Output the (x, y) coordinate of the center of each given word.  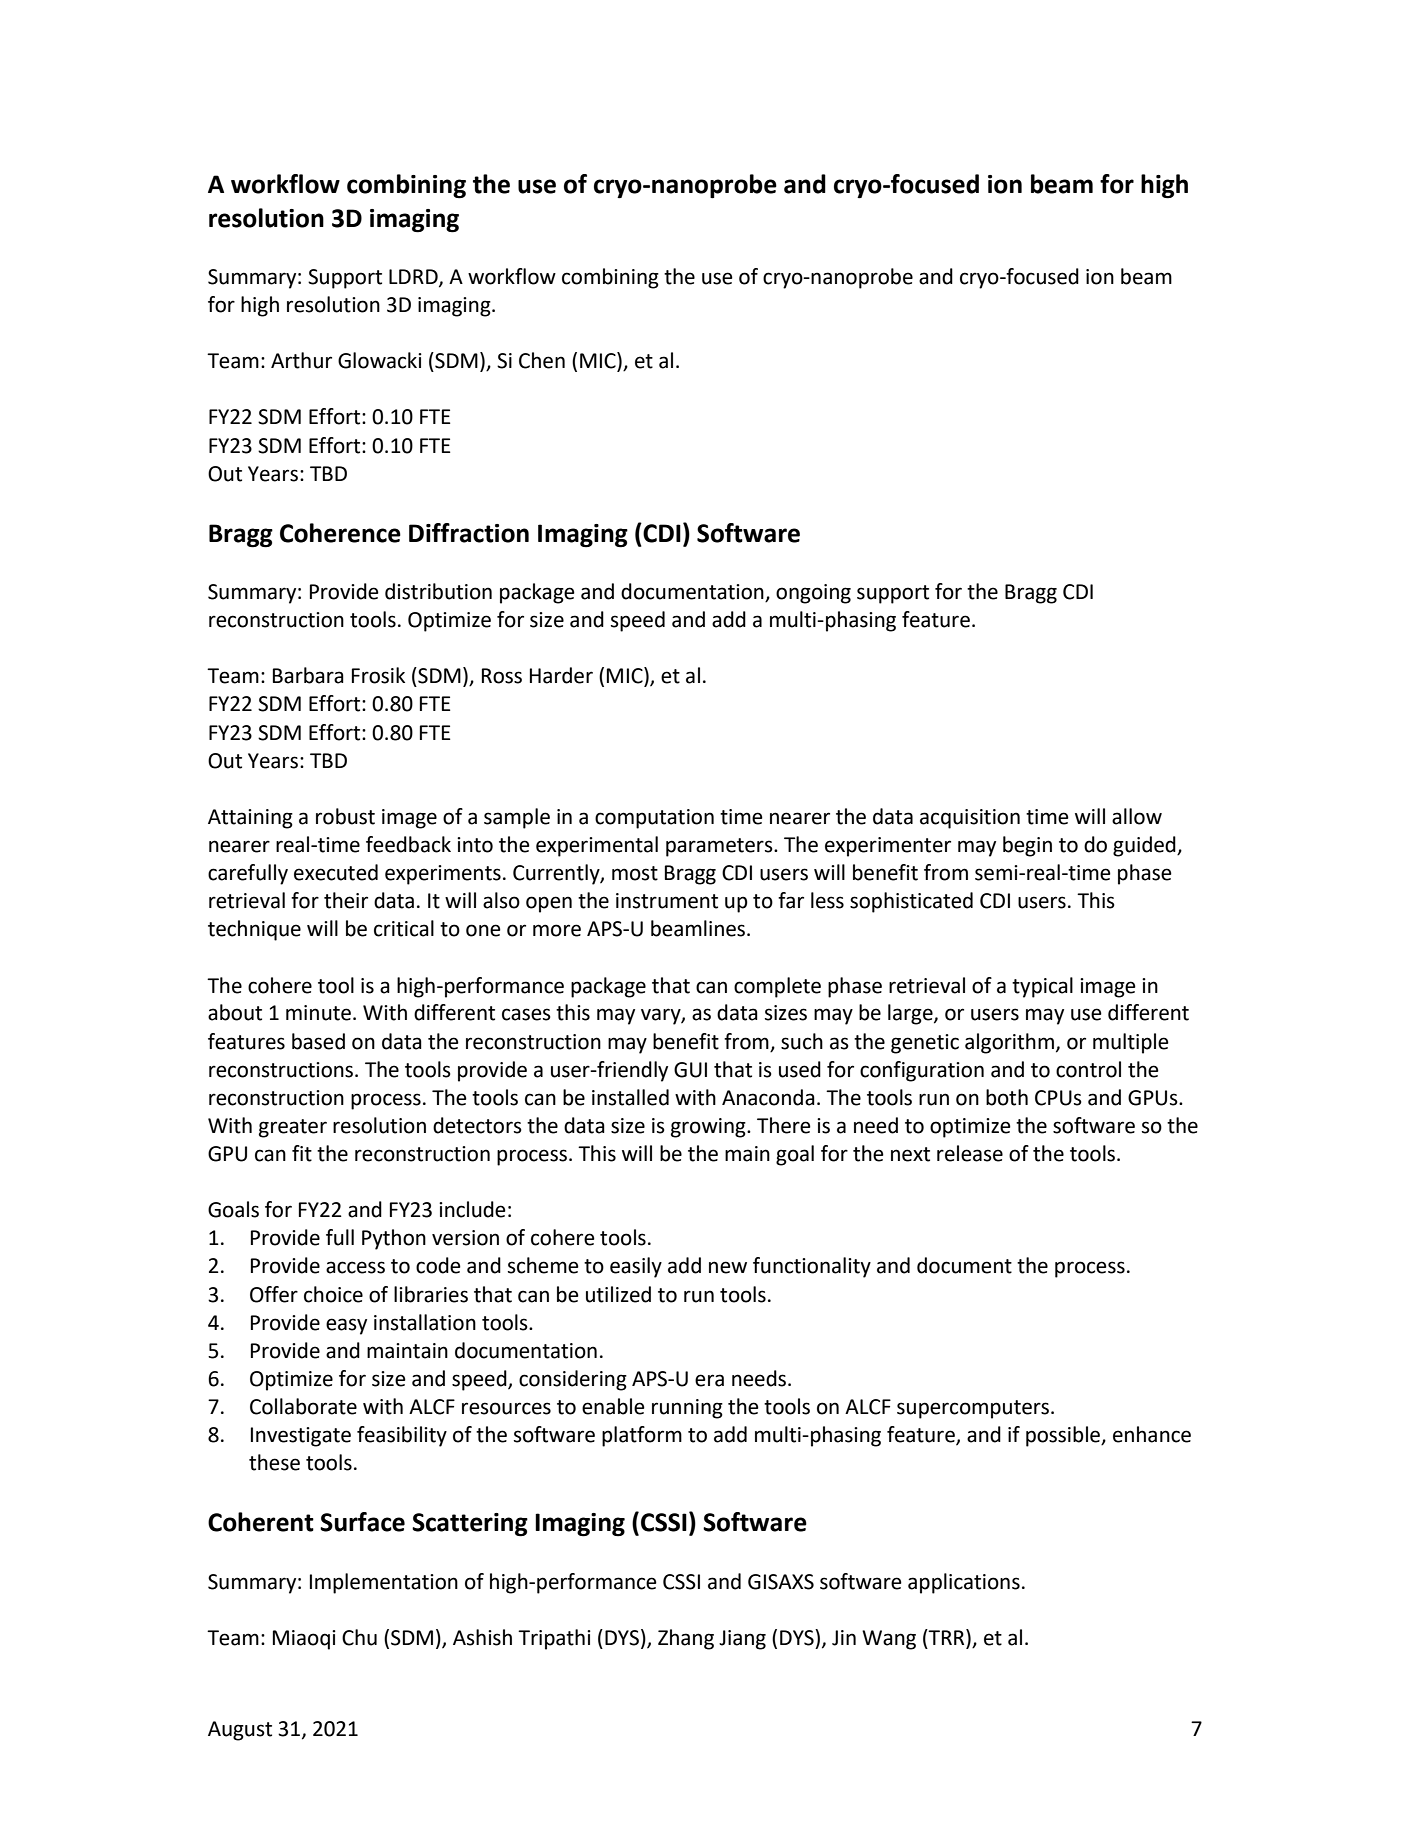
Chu (359, 1637)
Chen (542, 360)
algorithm (1009, 1043)
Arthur (301, 360)
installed (630, 1097)
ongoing (813, 594)
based (318, 1041)
